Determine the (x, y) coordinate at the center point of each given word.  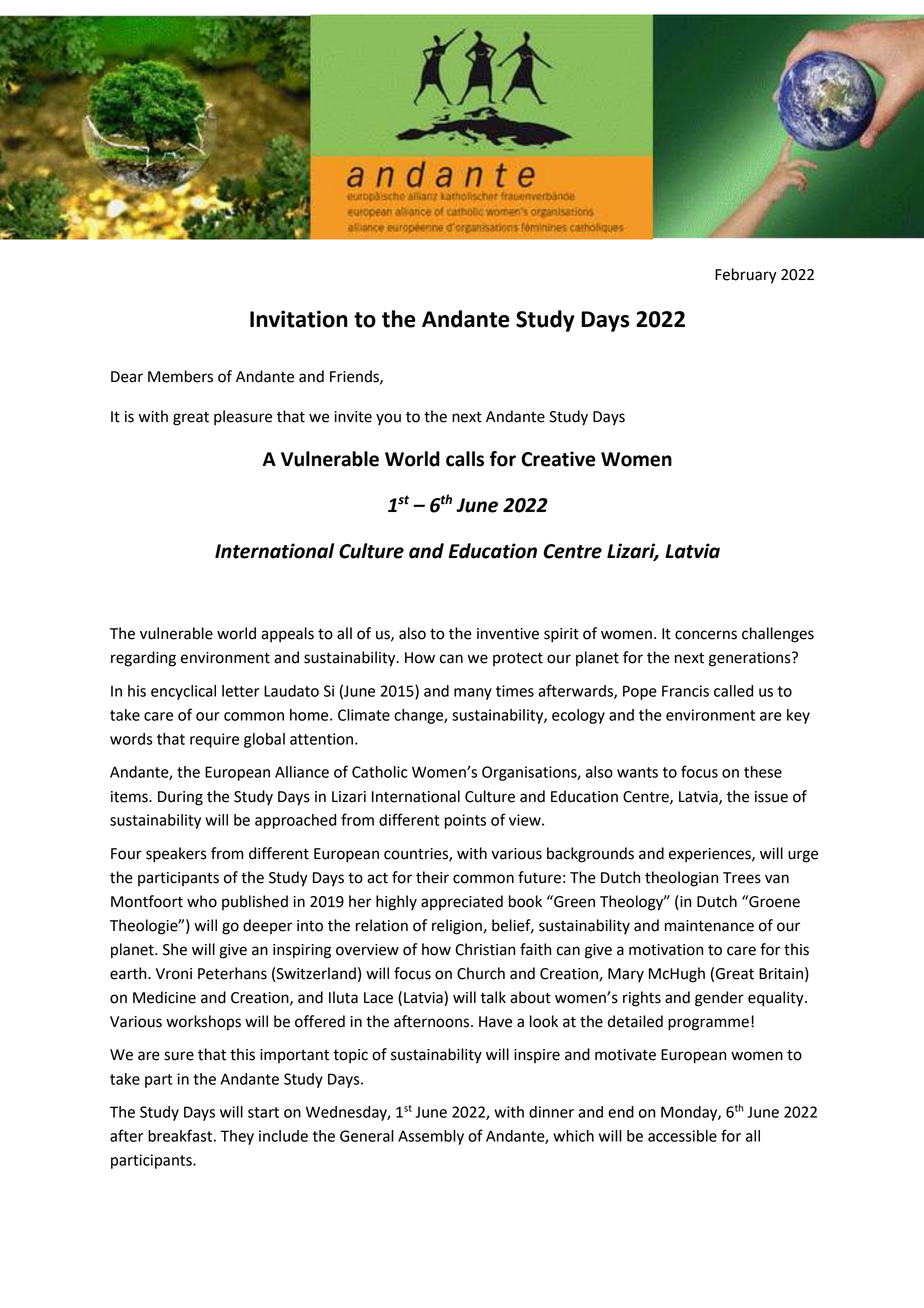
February (746, 276)
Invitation (299, 319)
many (473, 694)
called (733, 691)
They (237, 1137)
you (388, 419)
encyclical (183, 692)
